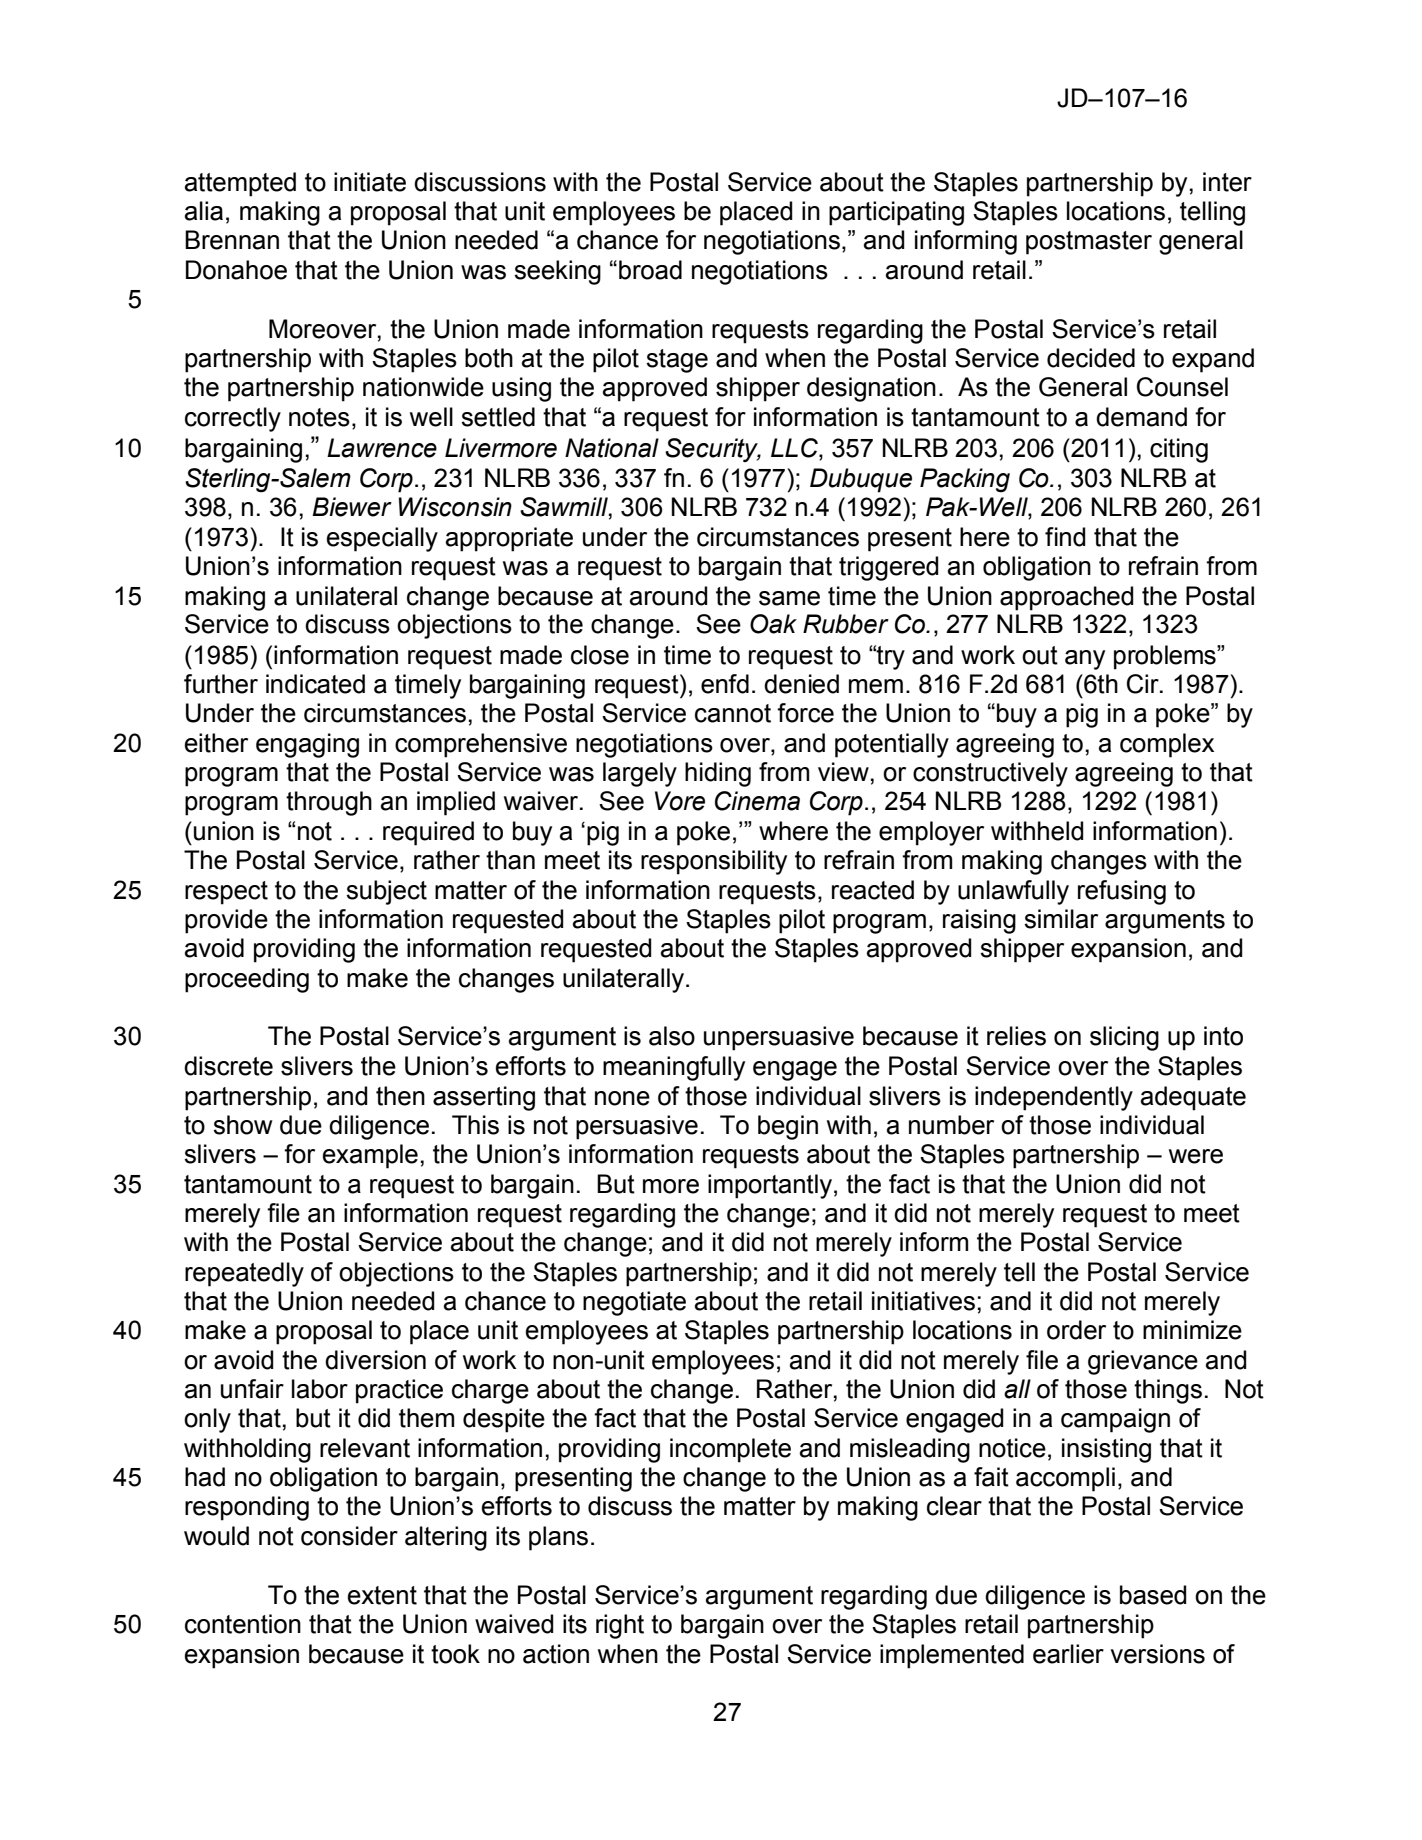  What do you see at coordinates (382, 1595) in the screenshot?
I see `extent` at bounding box center [382, 1595].
